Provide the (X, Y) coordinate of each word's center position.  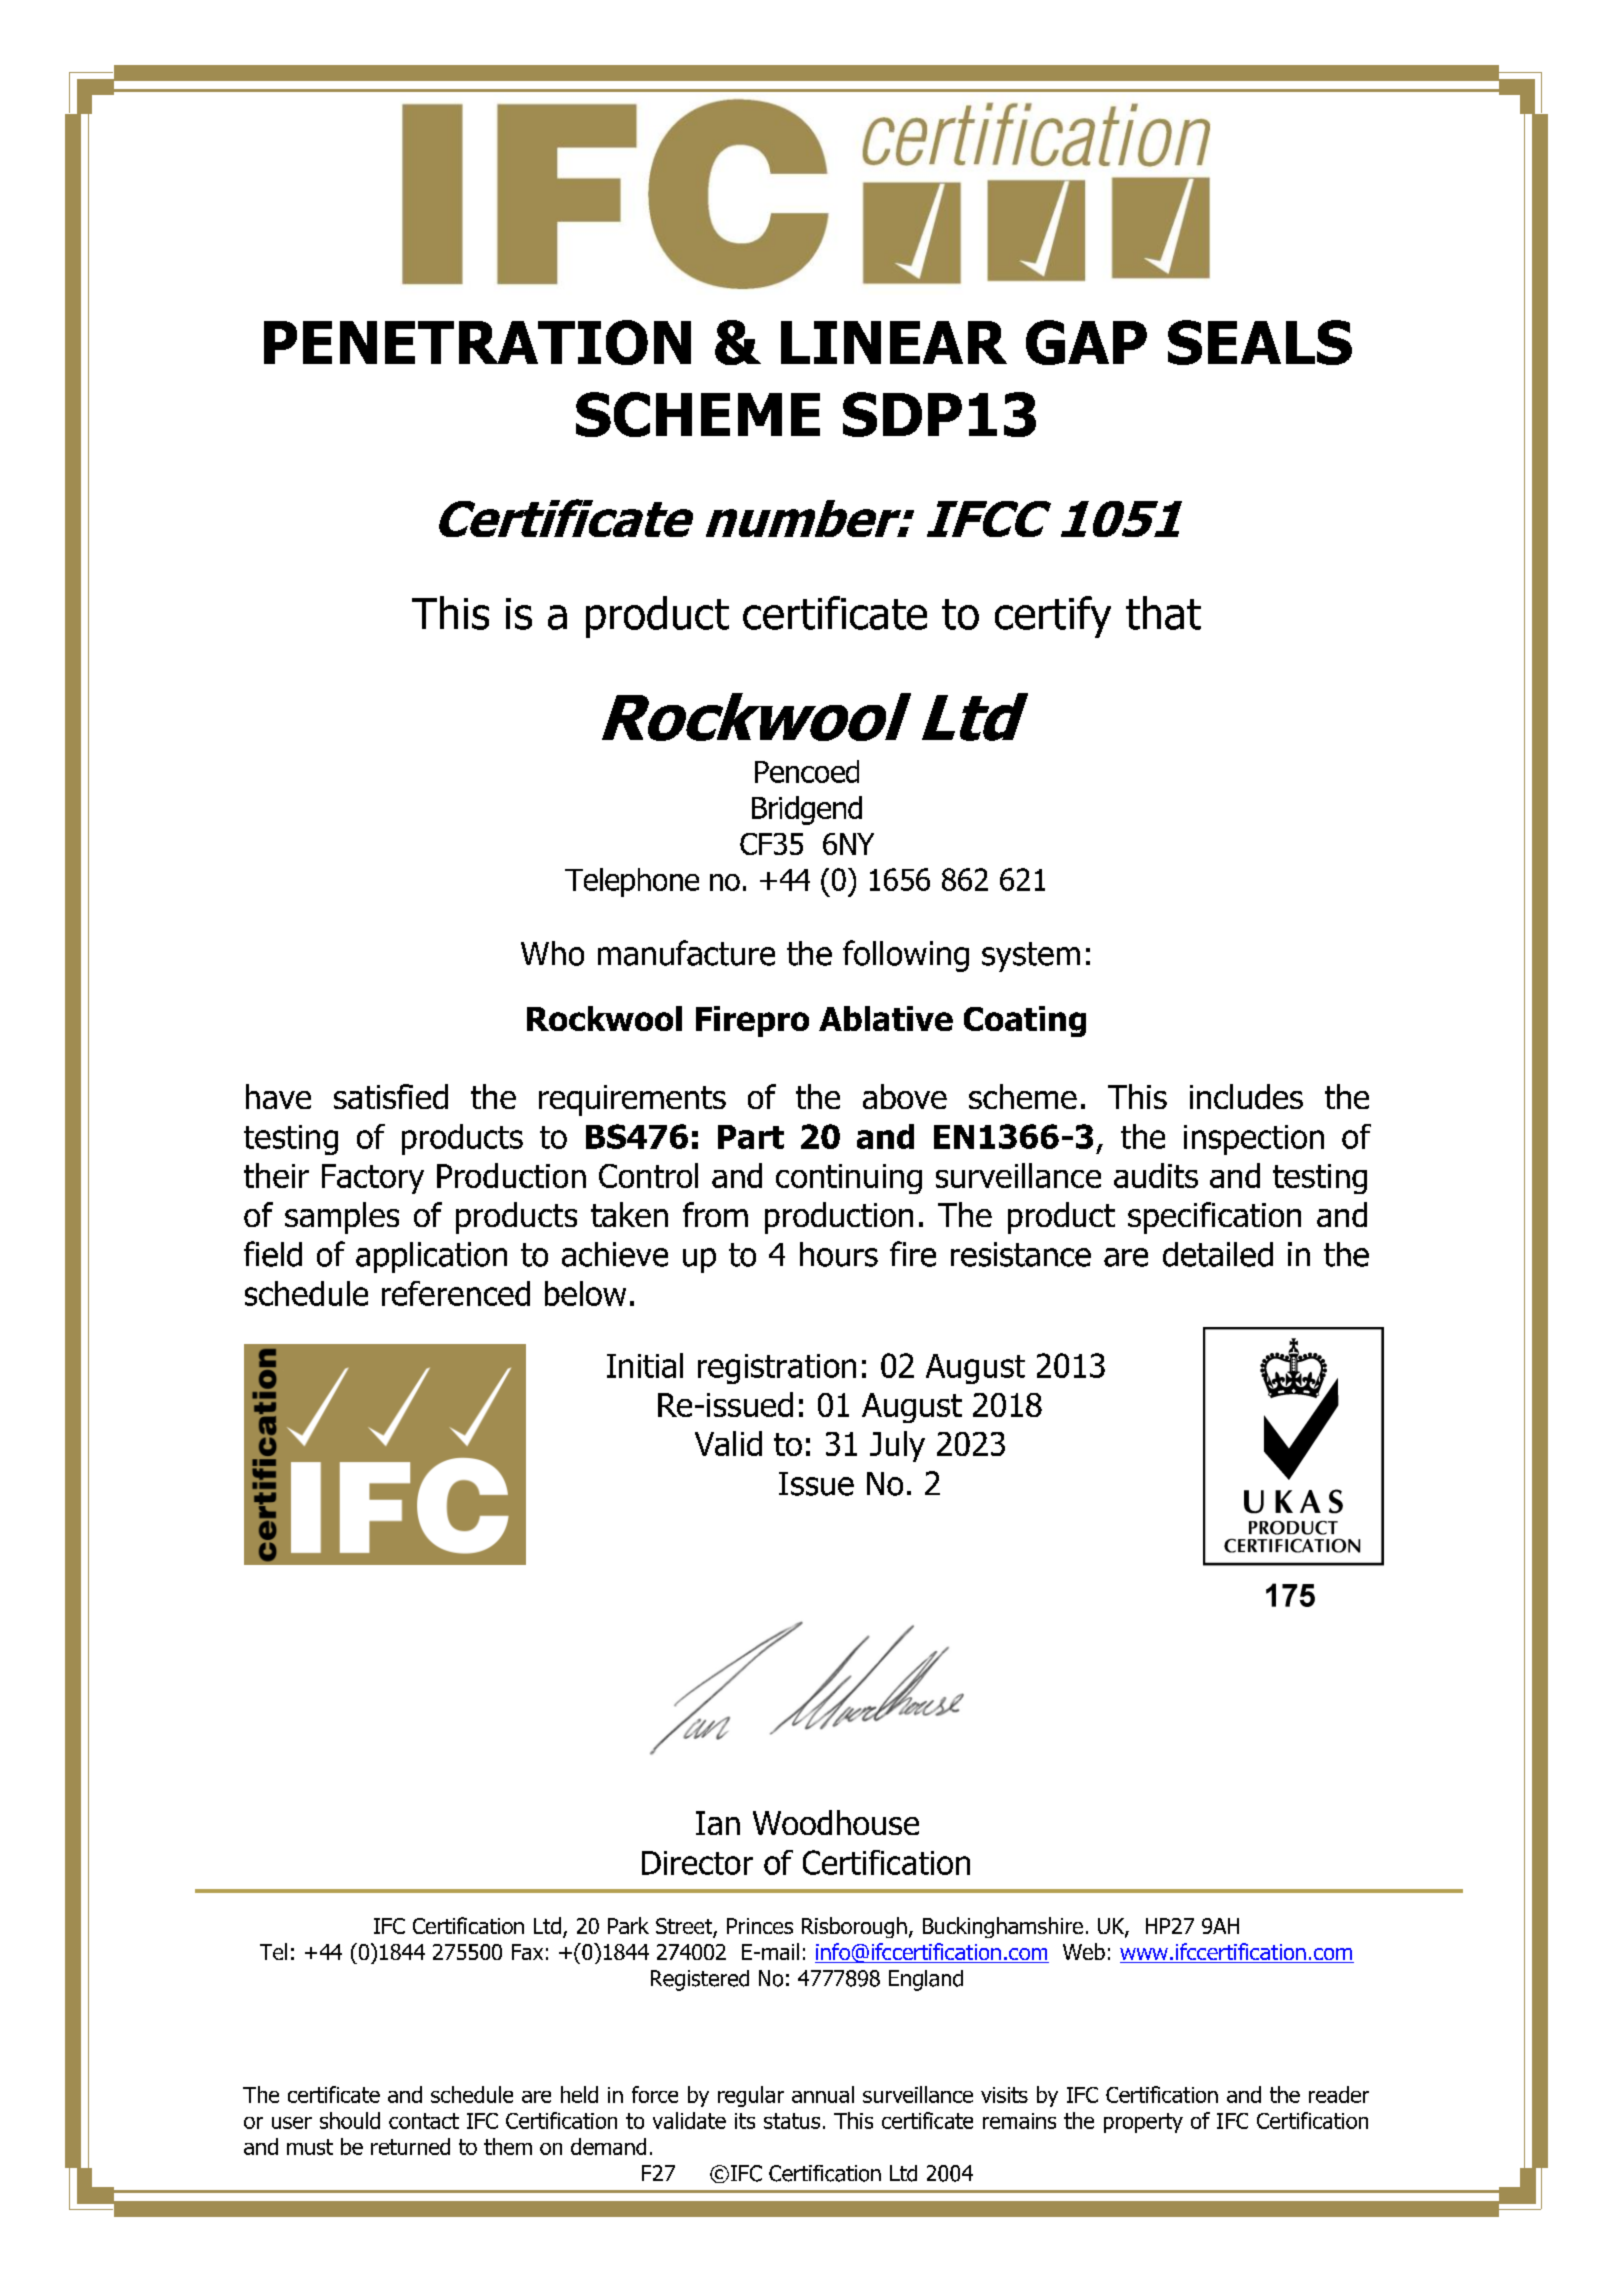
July (897, 1446)
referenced (456, 1293)
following (906, 956)
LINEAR (894, 342)
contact (424, 2121)
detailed (1218, 1254)
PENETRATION (477, 342)
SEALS (1260, 342)
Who (552, 953)
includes (1246, 1096)
